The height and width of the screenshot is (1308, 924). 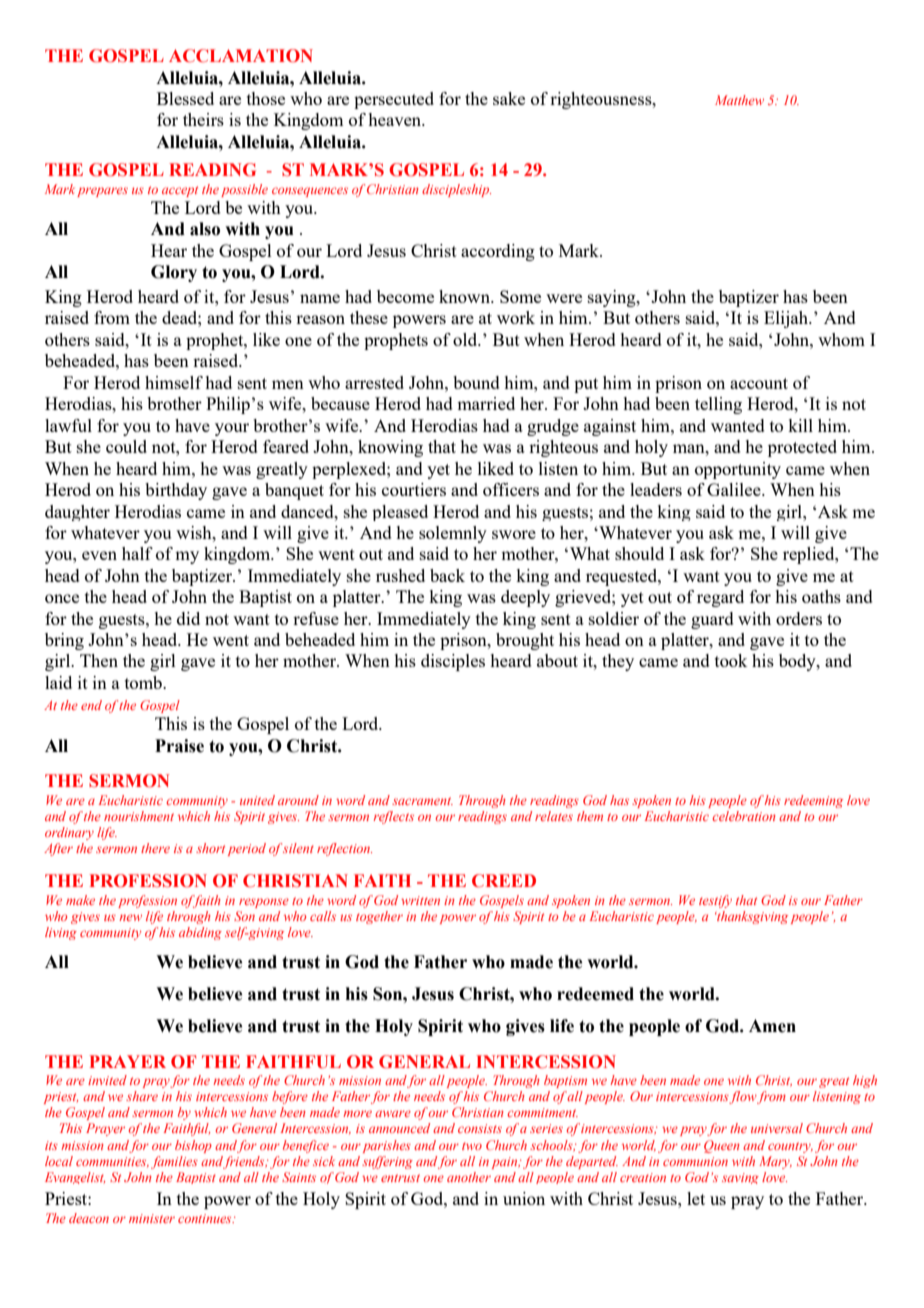 What do you see at coordinates (393, 817) in the screenshot?
I see `reflects` at bounding box center [393, 817].
